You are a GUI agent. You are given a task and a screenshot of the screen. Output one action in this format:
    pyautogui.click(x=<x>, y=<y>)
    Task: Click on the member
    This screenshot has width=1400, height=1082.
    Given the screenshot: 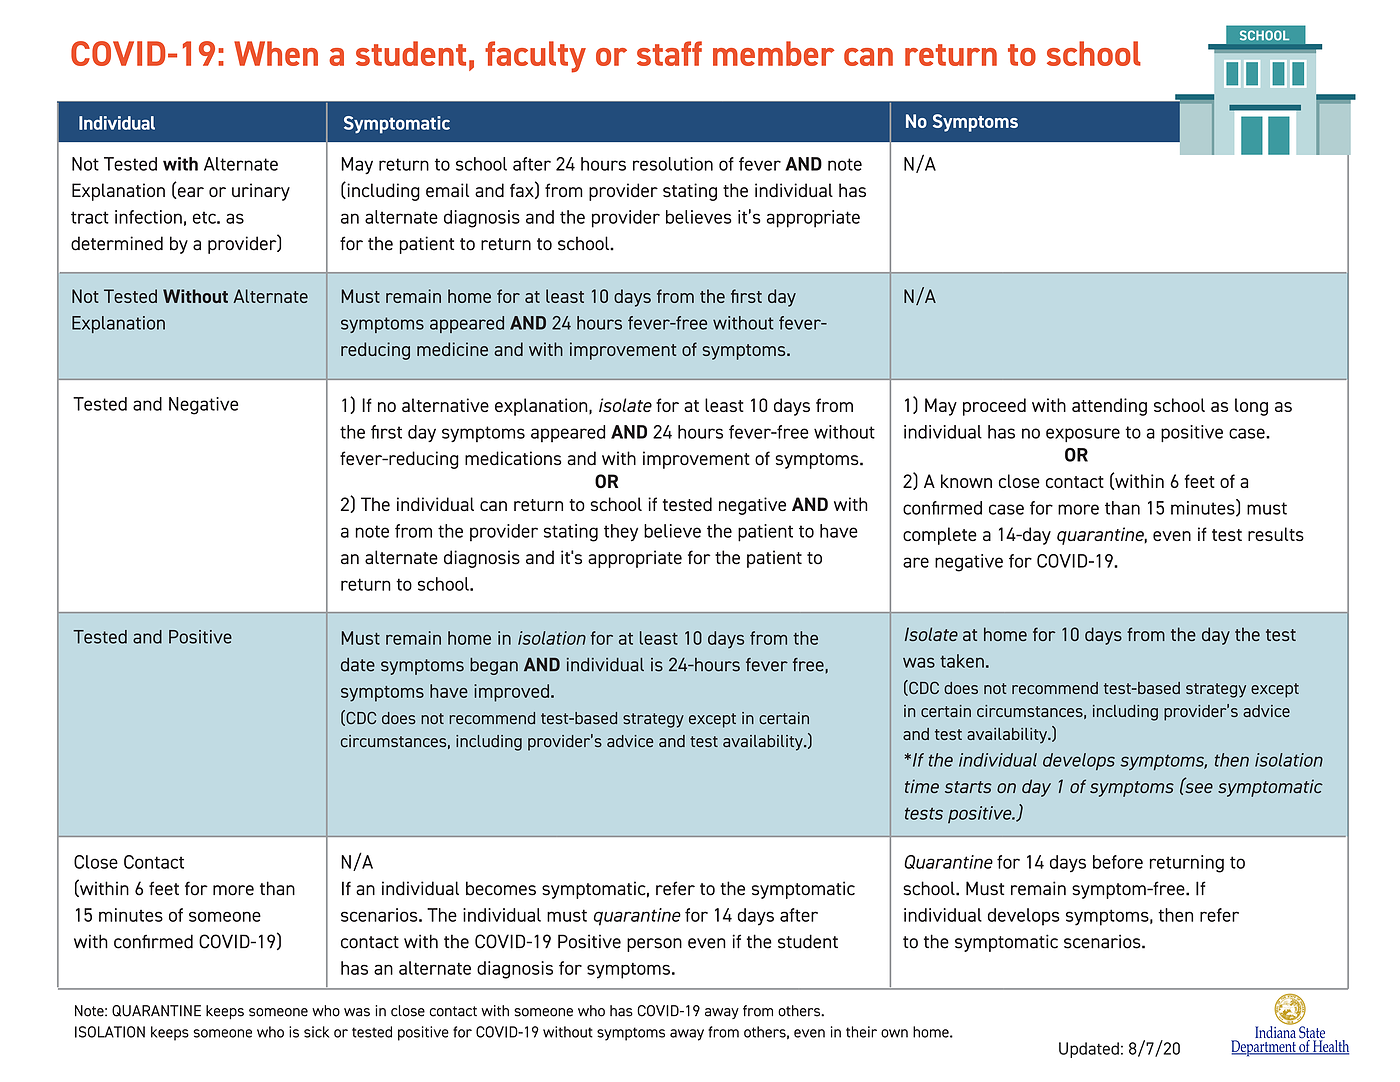 What is the action you would take?
    pyautogui.click(x=773, y=53)
